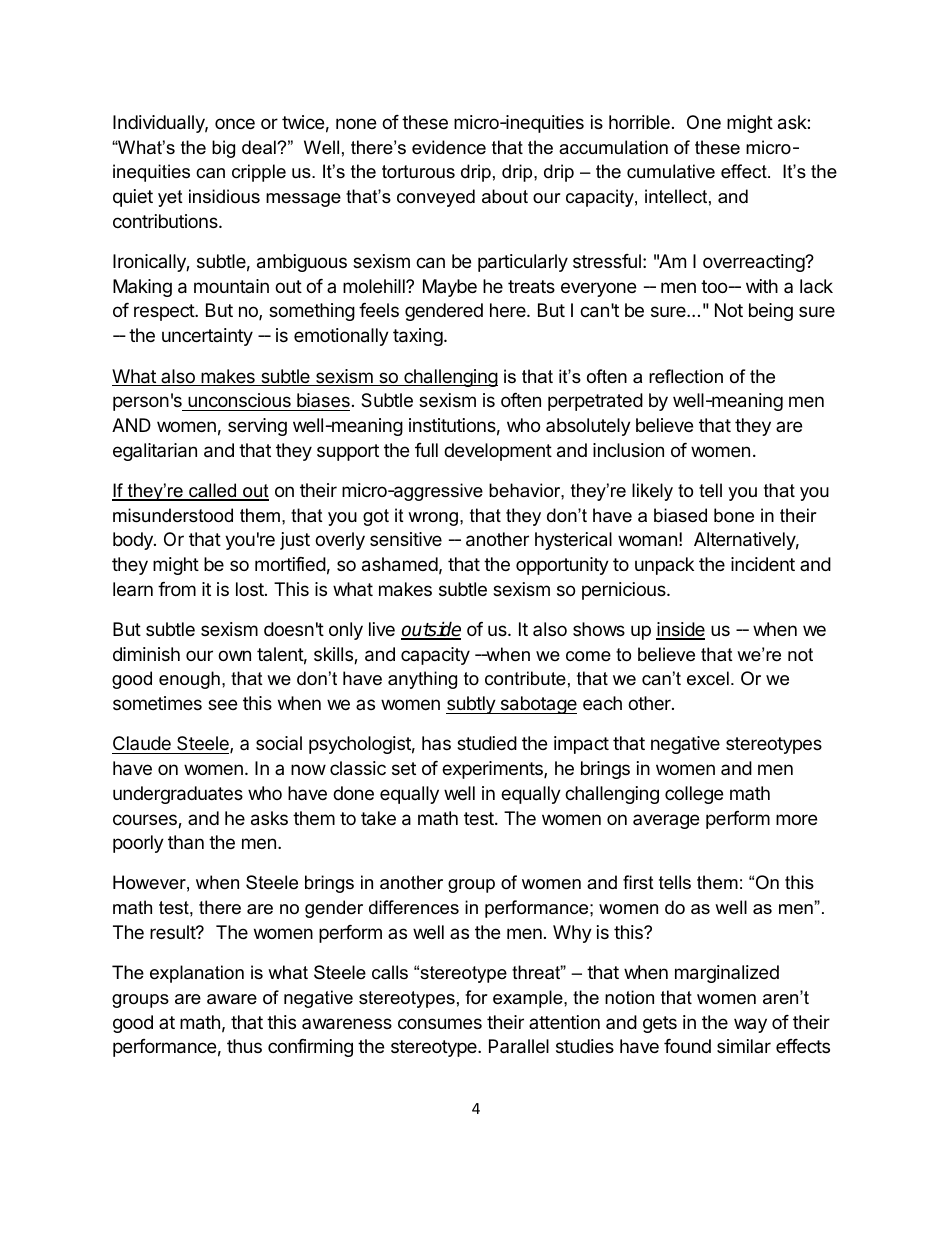  Describe the element at coordinates (763, 564) in the screenshot. I see `incident` at that location.
